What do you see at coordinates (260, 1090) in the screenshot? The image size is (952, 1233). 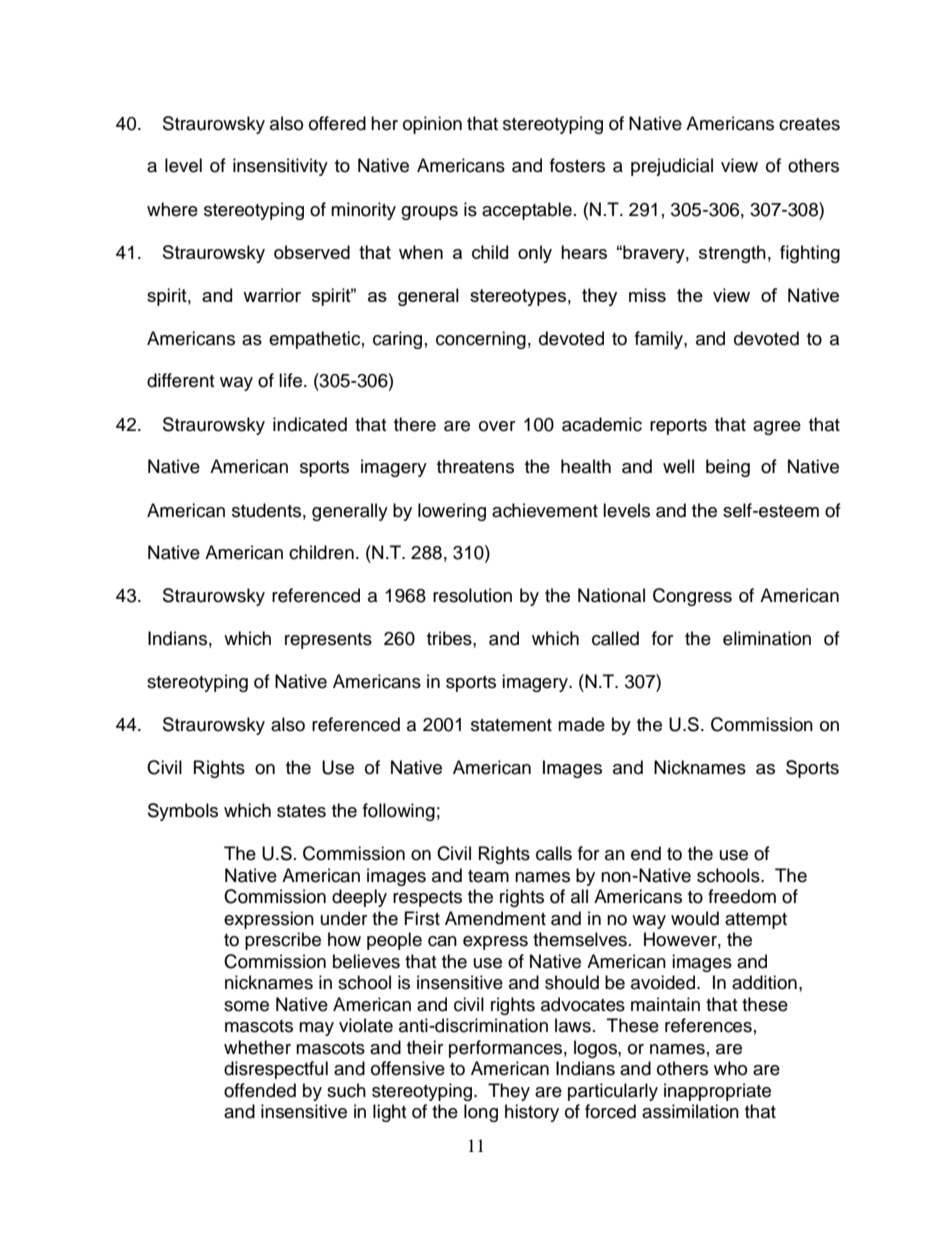 I see `offended` at bounding box center [260, 1090].
